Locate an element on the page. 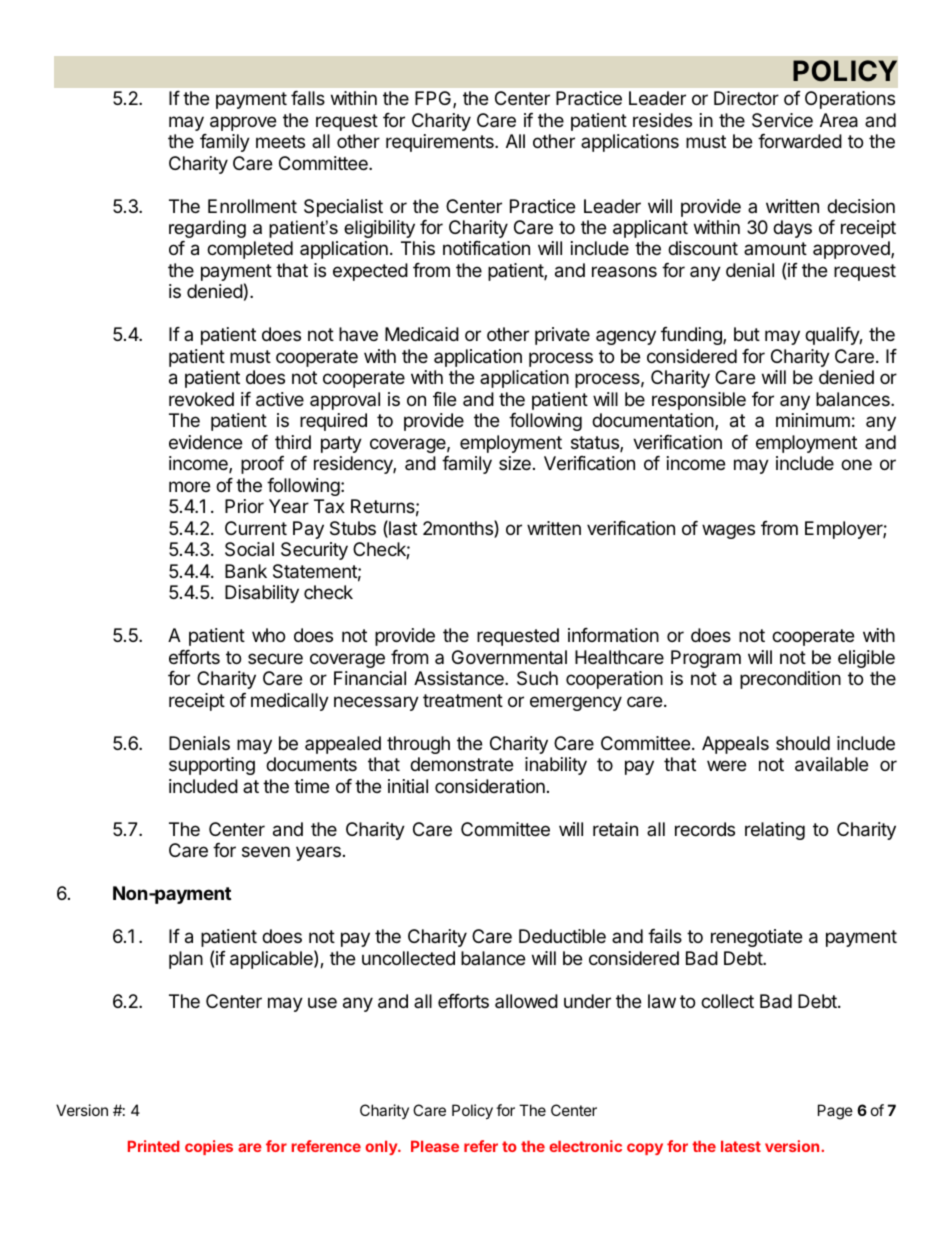 This page has height=1233, width=952. copies is located at coordinates (209, 1147).
